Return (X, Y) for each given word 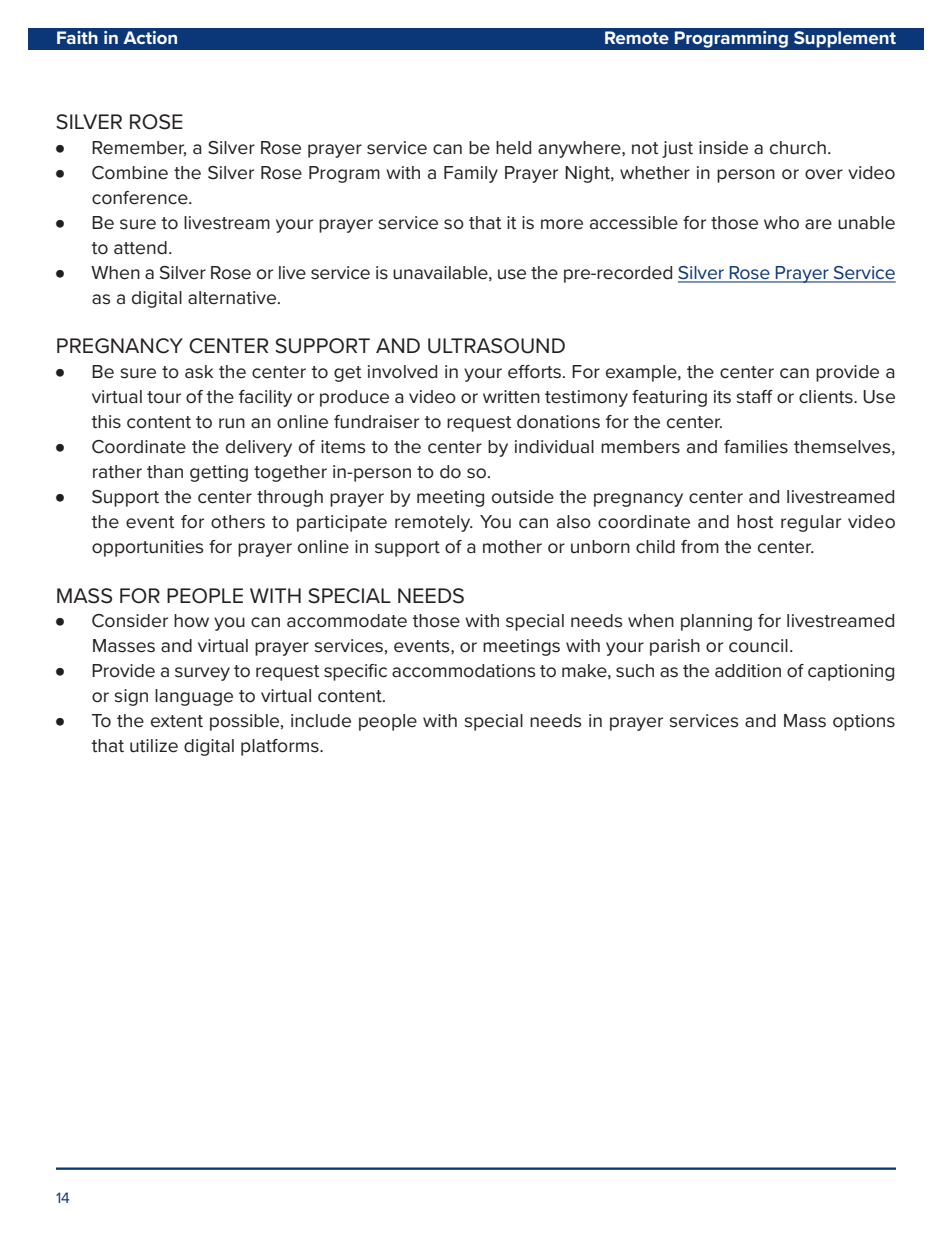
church (798, 148)
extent (177, 721)
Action (150, 37)
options (864, 722)
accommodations (463, 671)
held (513, 148)
